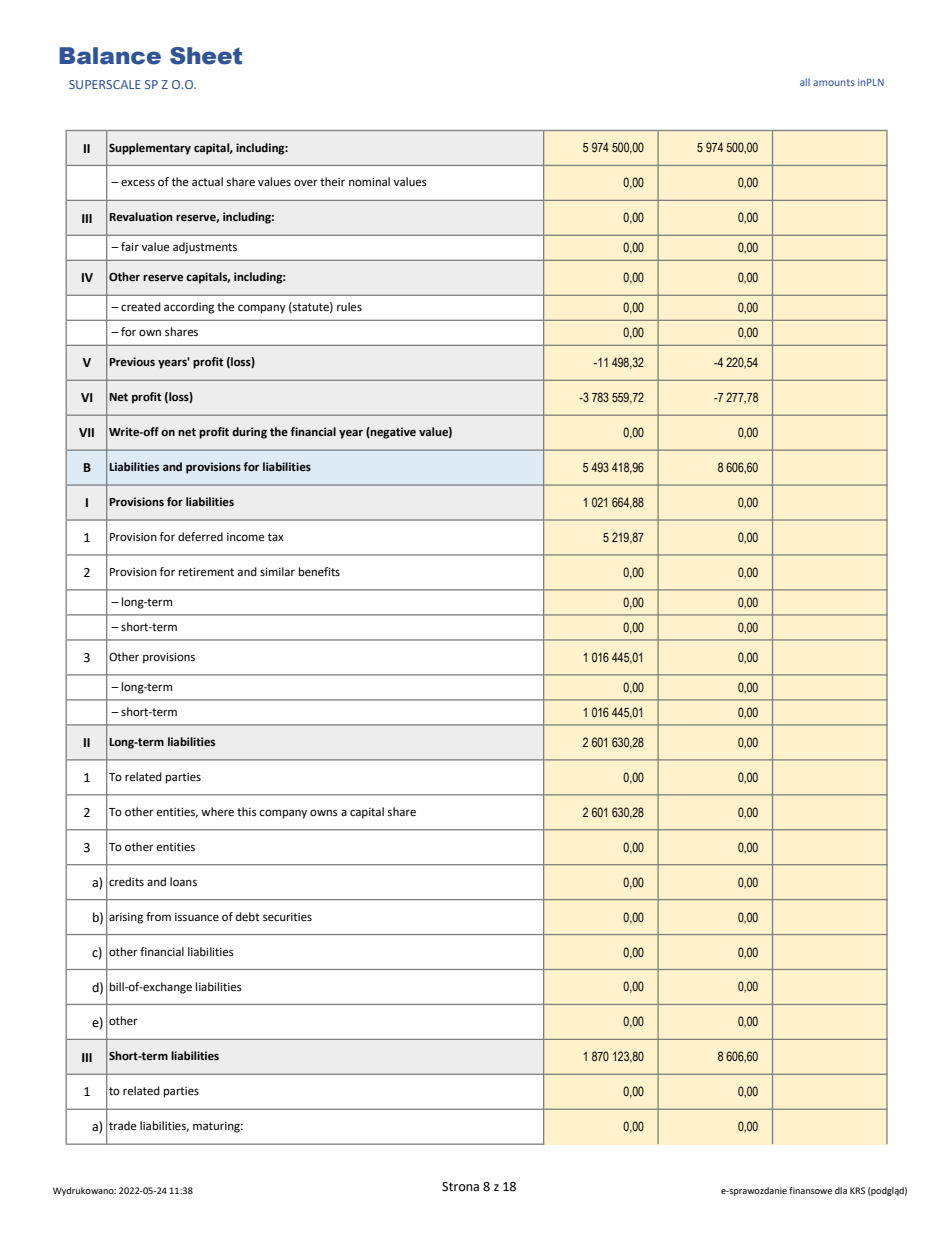 Image resolution: width=952 pixels, height=1233 pixels. Describe the element at coordinates (206, 56) in the image. I see `Sheet` at that location.
